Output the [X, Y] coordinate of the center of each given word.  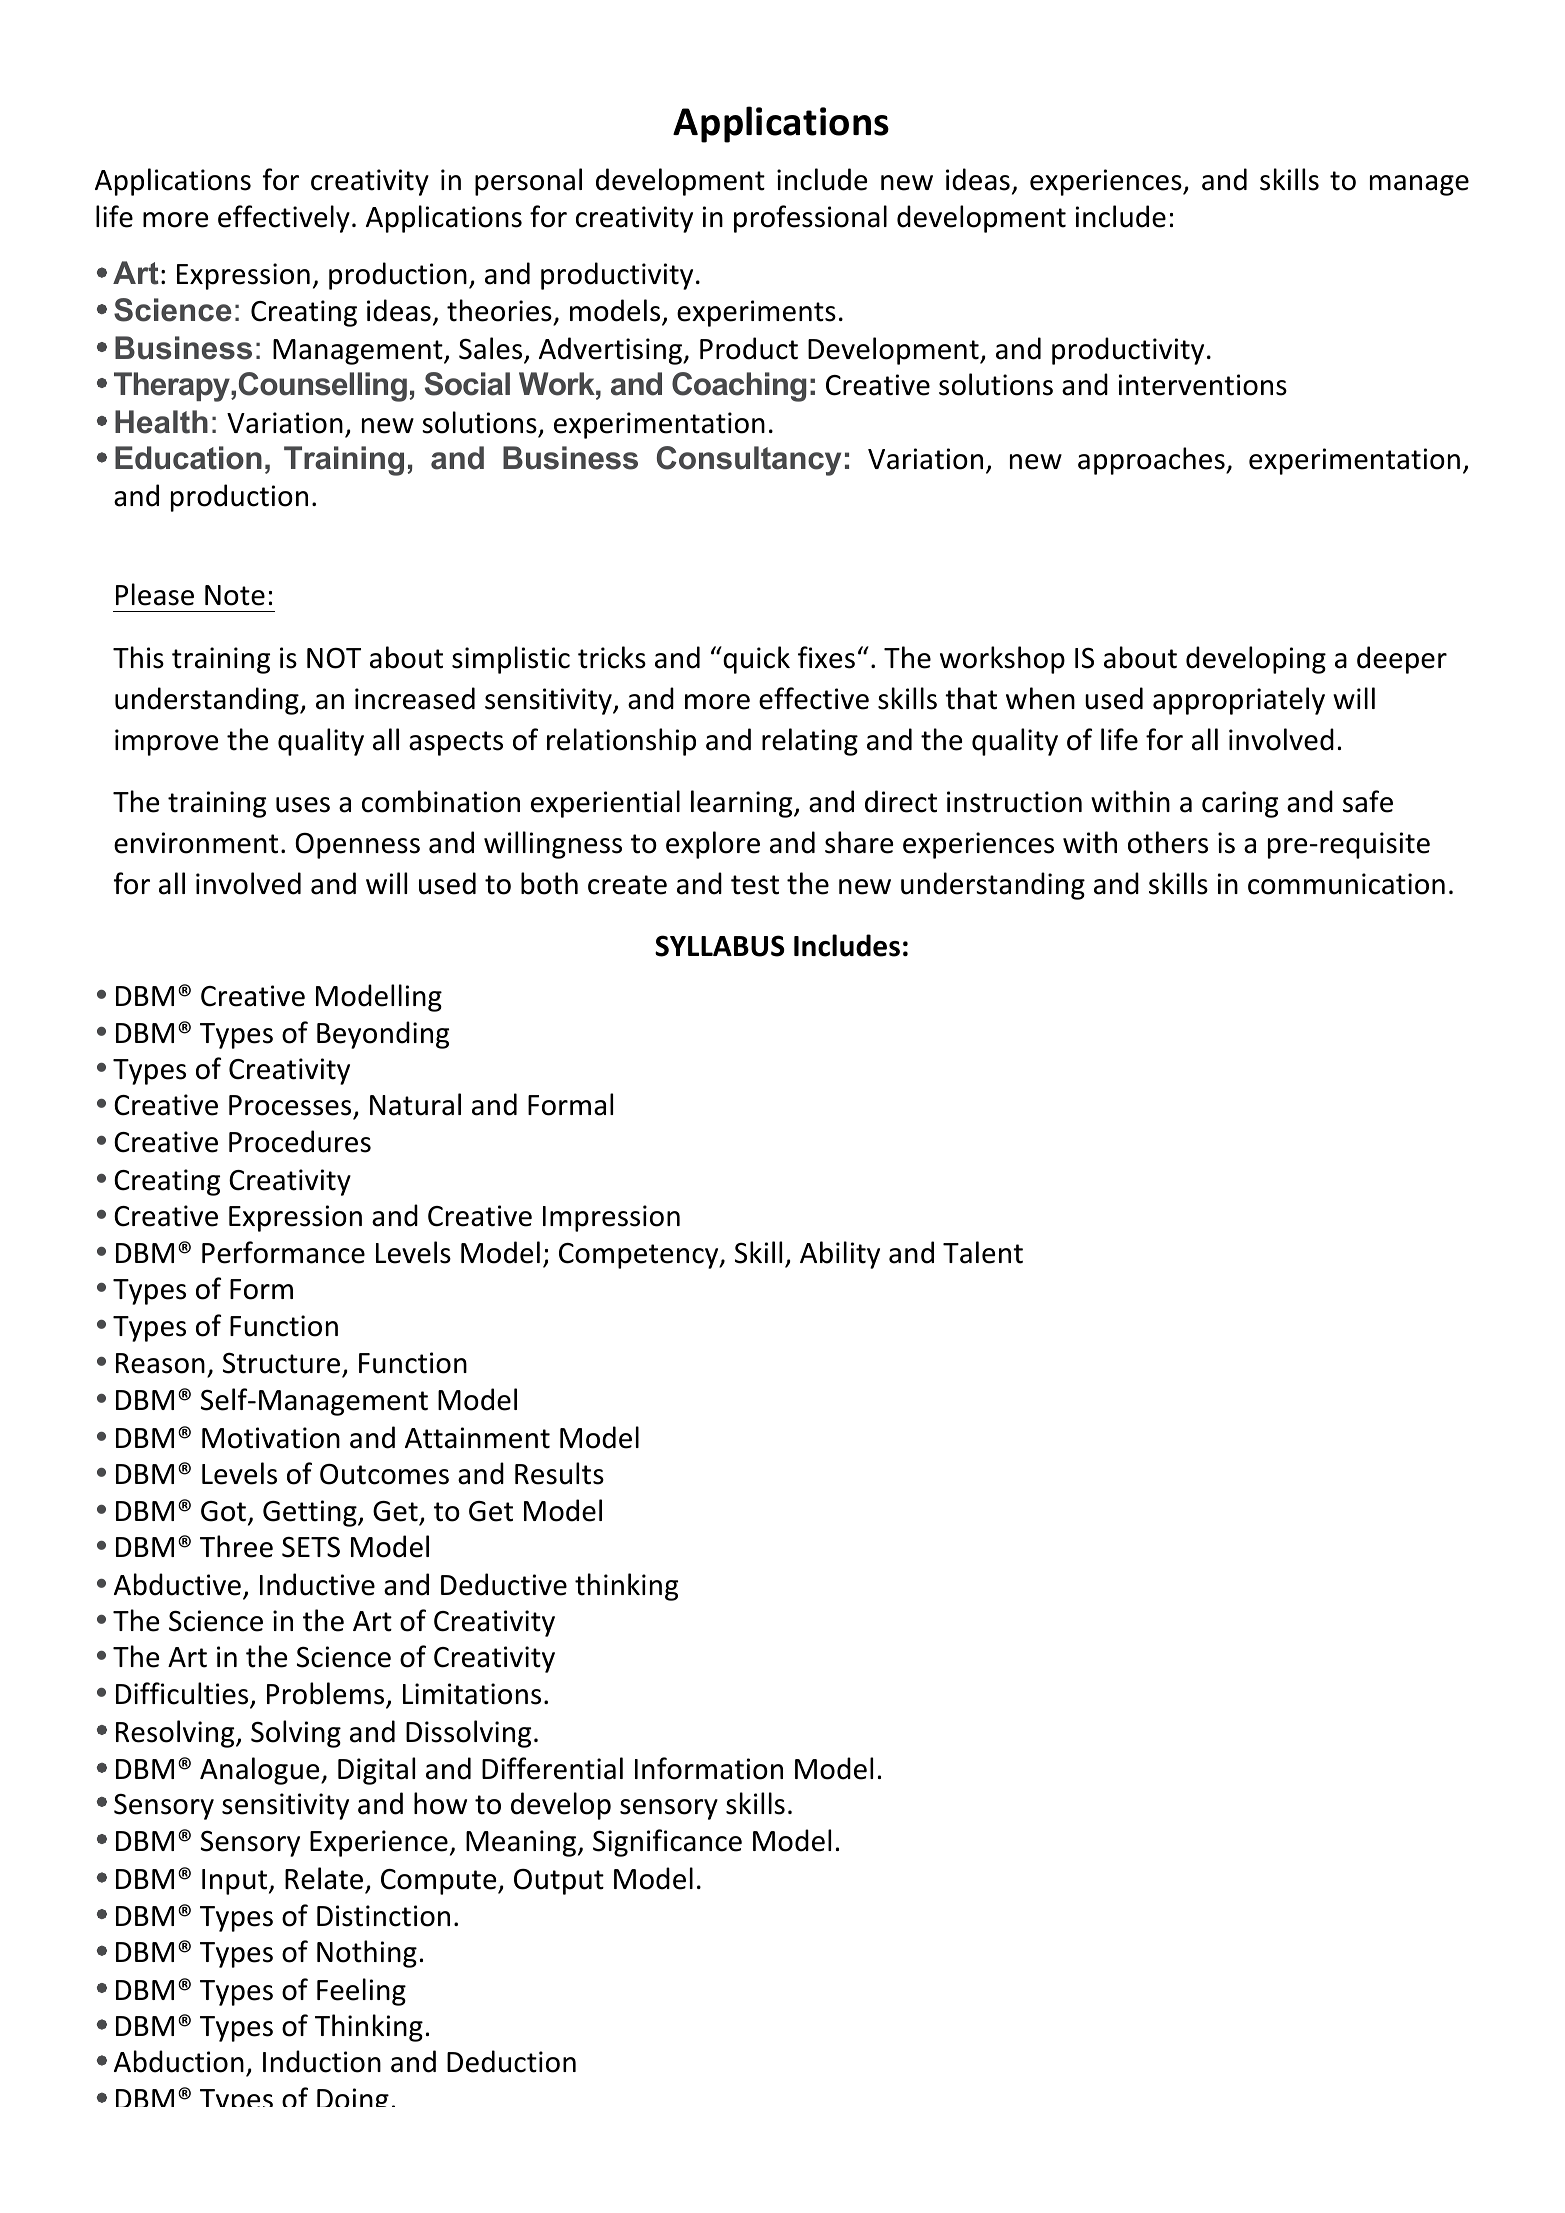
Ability [840, 1255]
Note [235, 595]
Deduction [511, 2061]
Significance [667, 1843]
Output [559, 1882]
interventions [1203, 385]
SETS [311, 1547]
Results [559, 1473]
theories [499, 310]
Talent [983, 1252]
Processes [290, 1105]
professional [810, 219]
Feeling [361, 1992]
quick [755, 660]
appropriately [1239, 701]
